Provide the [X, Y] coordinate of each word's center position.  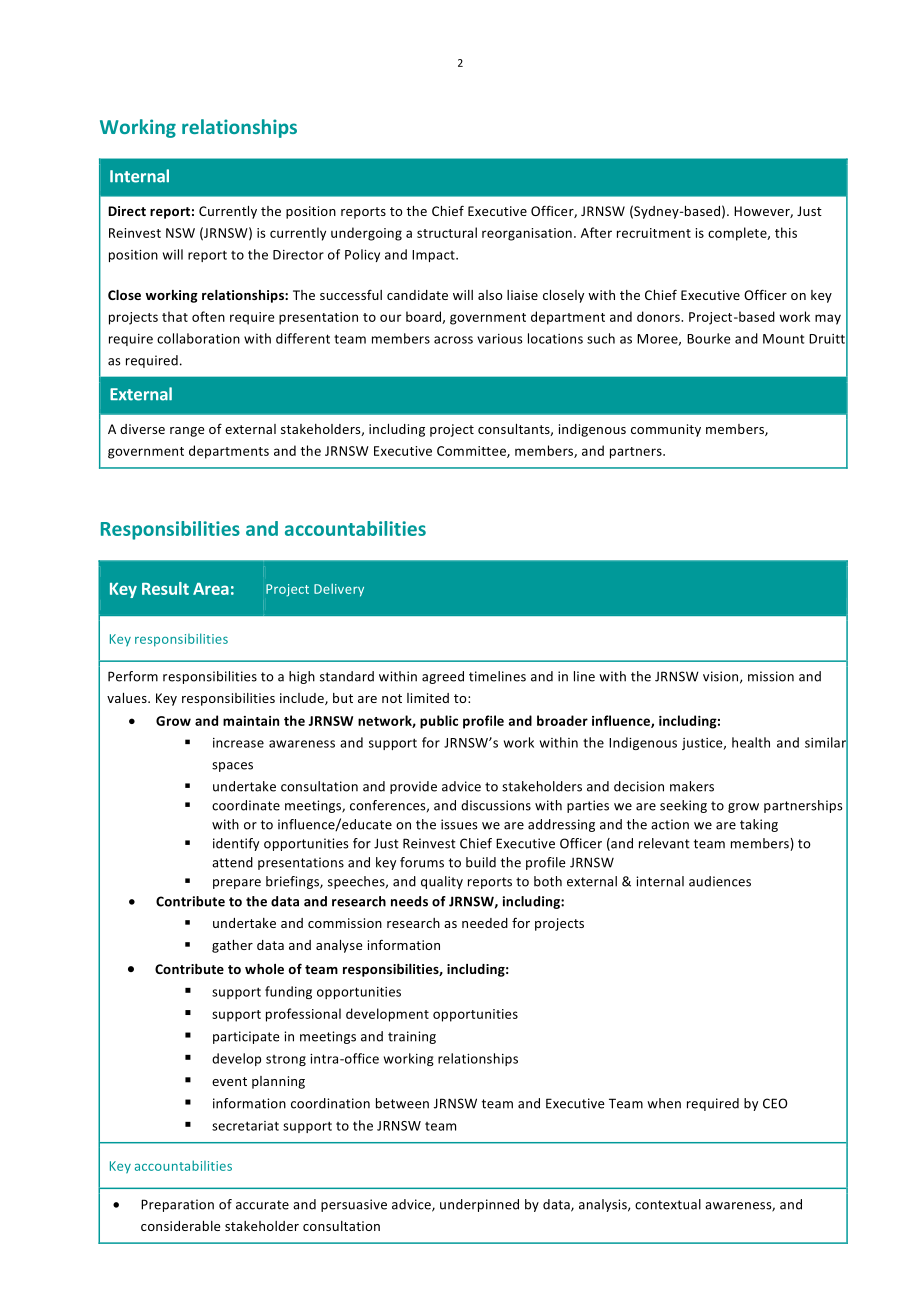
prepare [237, 884]
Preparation [177, 1205]
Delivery [339, 590]
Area [211, 589]
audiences [720, 881]
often [208, 316]
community [666, 430]
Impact [434, 256]
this [786, 232]
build [481, 862]
